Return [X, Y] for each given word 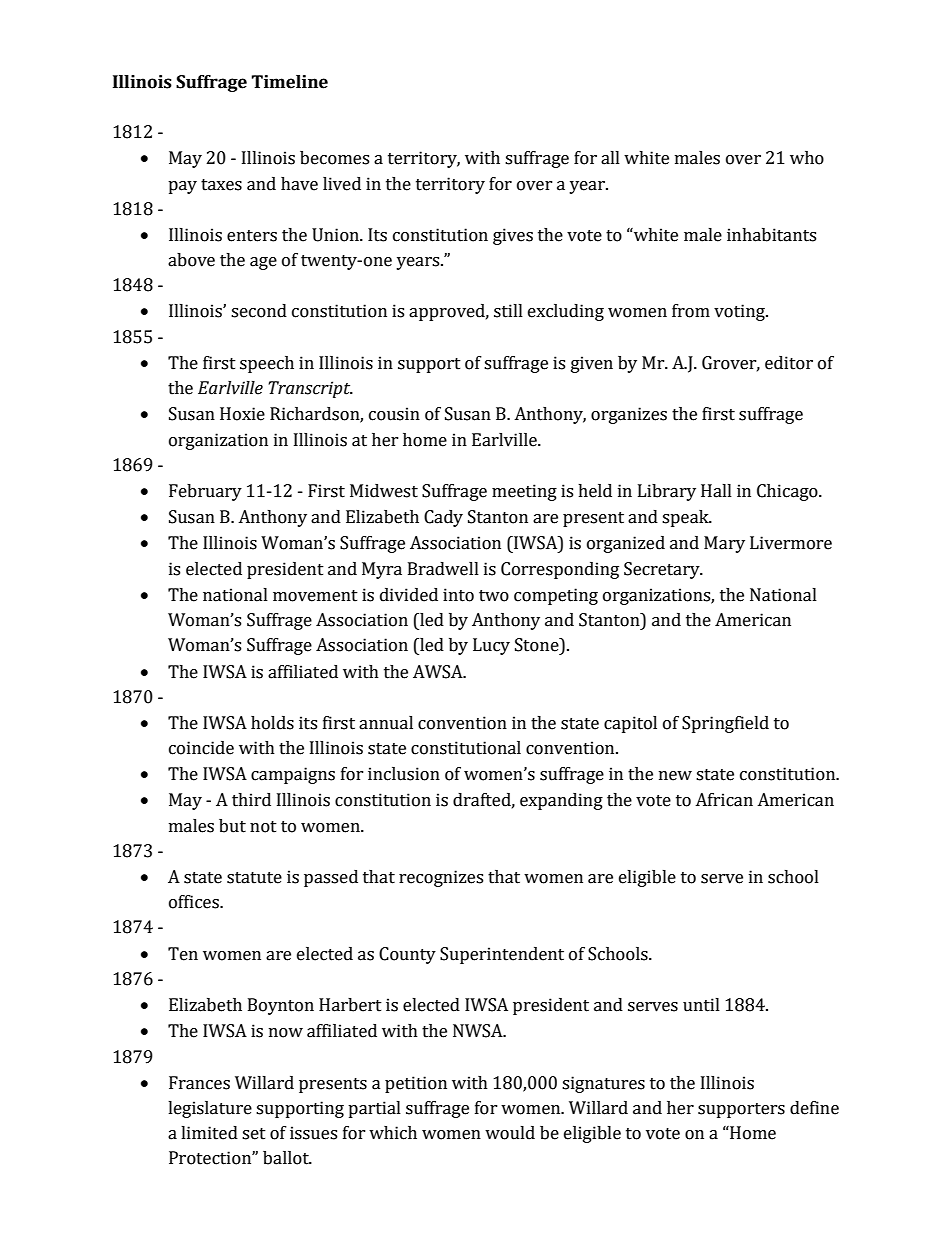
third [251, 800]
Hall [716, 491]
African [724, 800]
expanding [561, 801]
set [254, 1134]
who [807, 158]
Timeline [289, 82]
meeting [524, 492]
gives [513, 236]
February [205, 492]
